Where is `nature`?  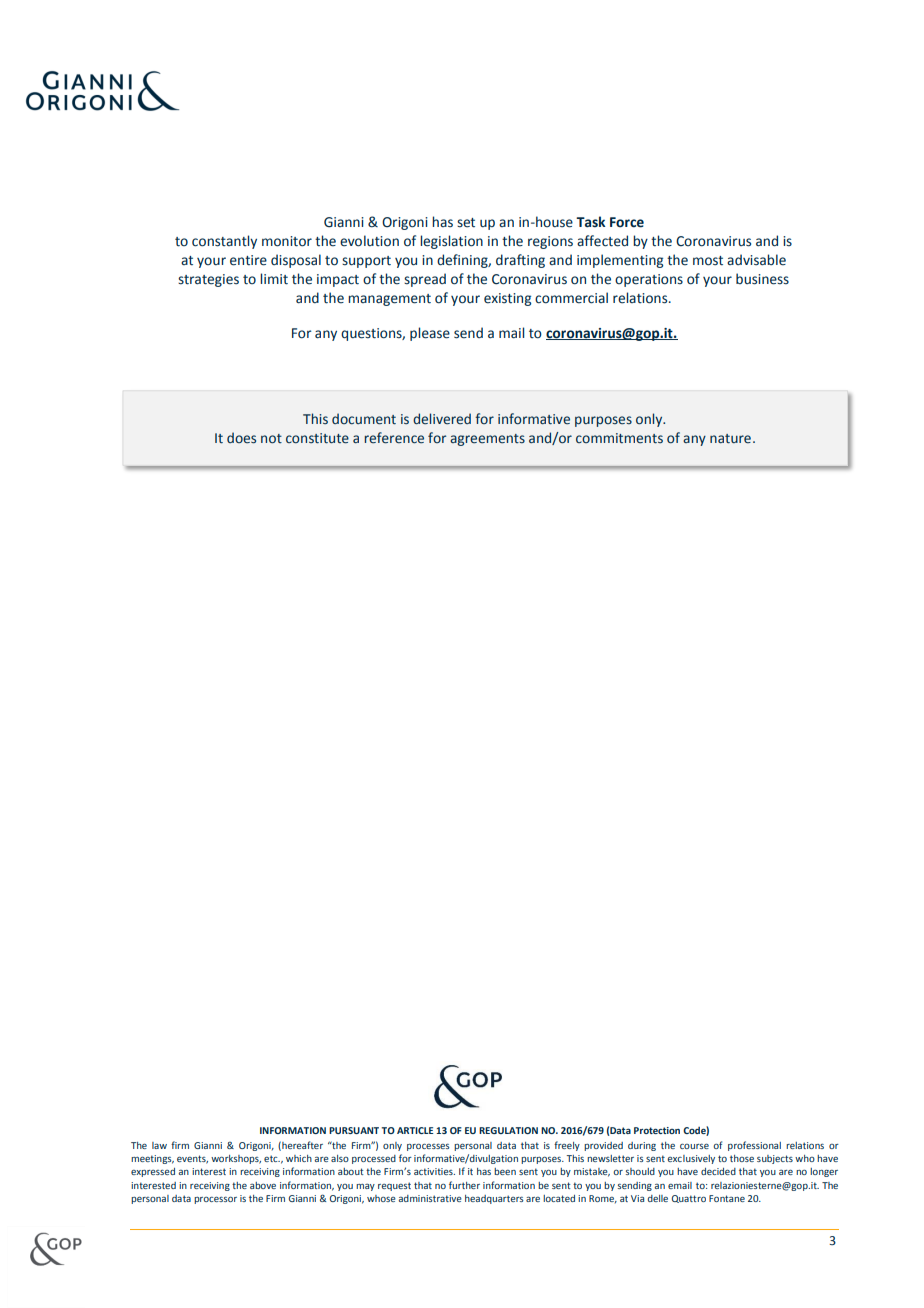 nature is located at coordinates (730, 439).
